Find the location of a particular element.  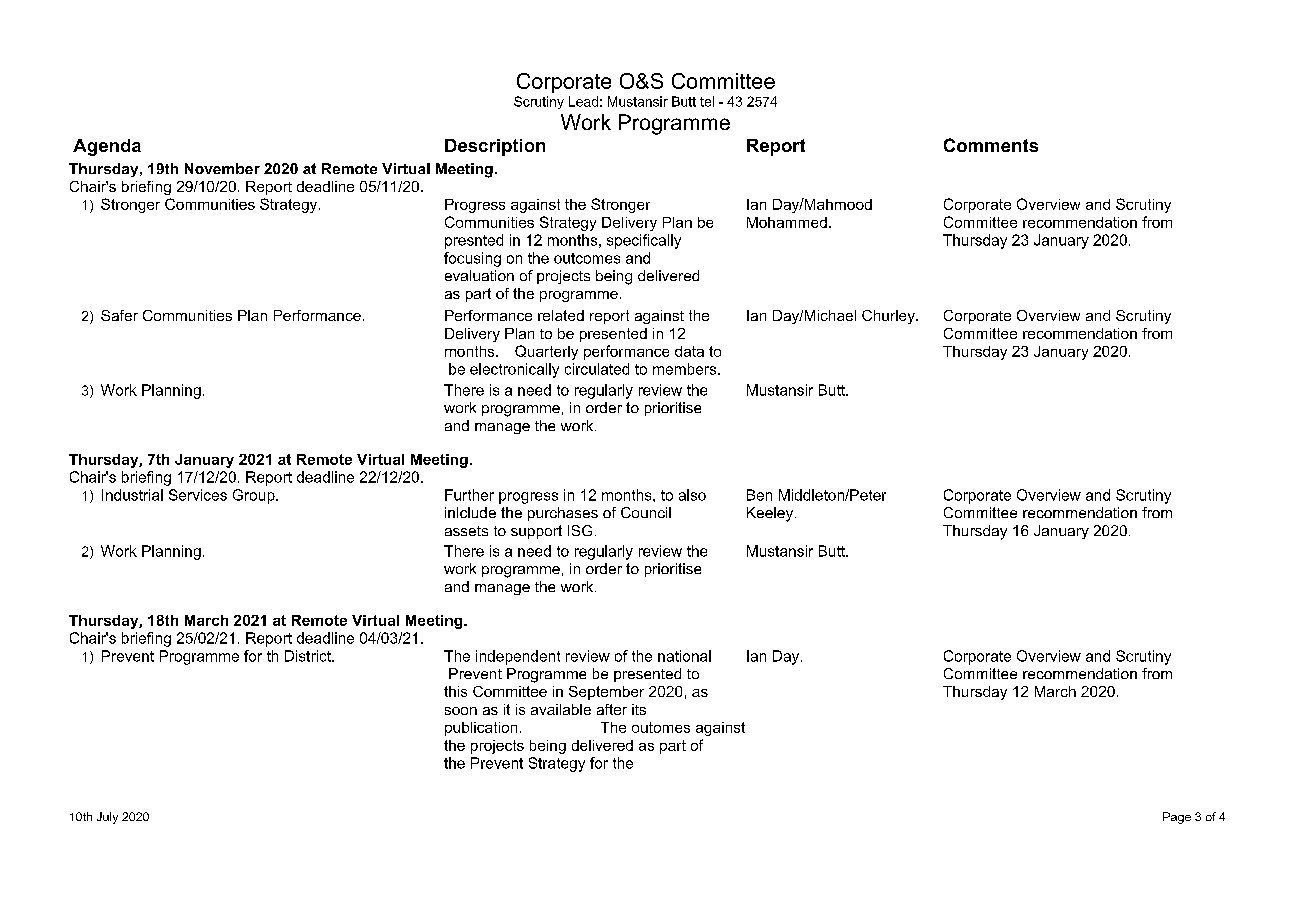

July is located at coordinates (107, 818).
